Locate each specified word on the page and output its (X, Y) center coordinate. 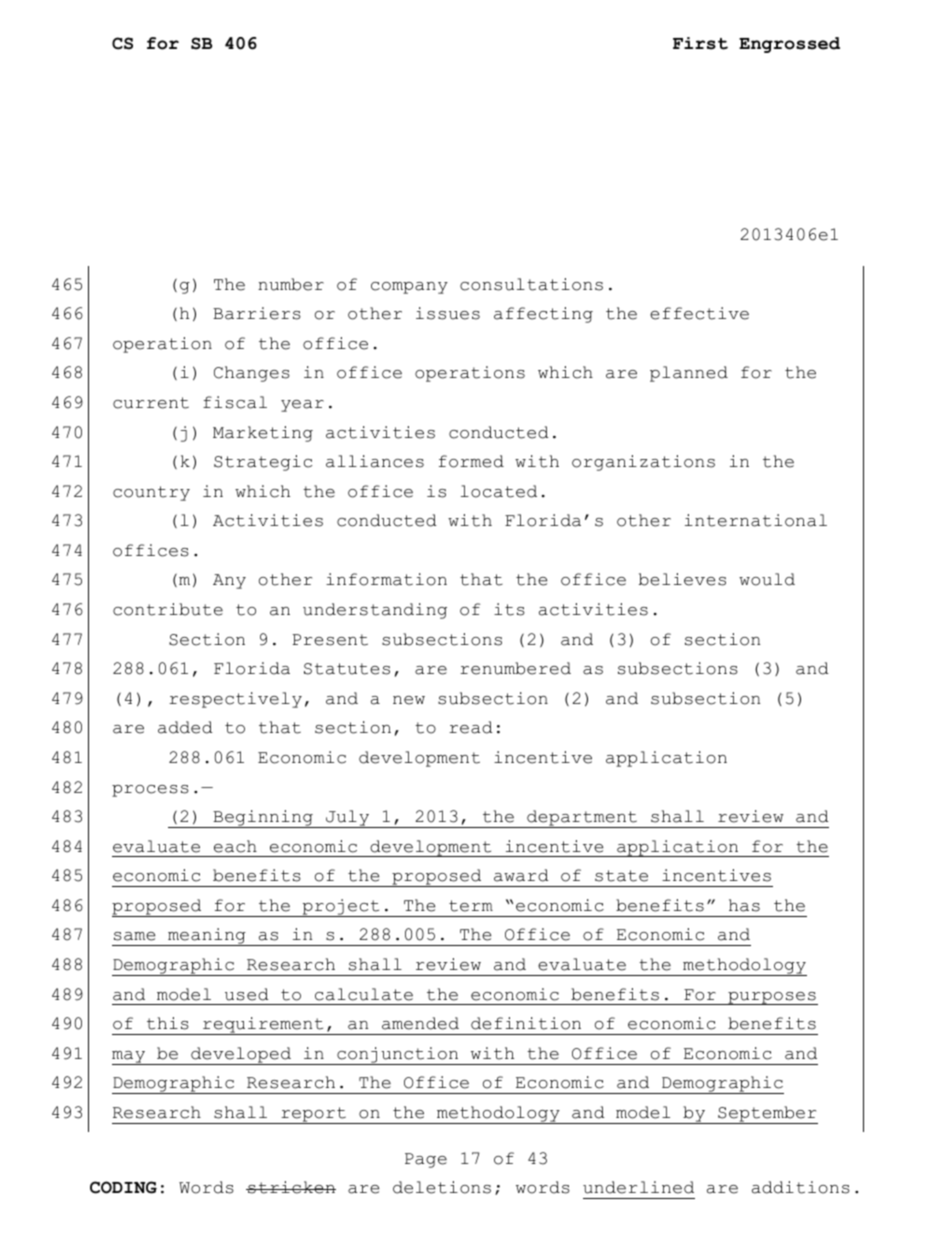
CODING (123, 1187)
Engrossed (789, 45)
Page (426, 1160)
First (700, 43)
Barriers (257, 313)
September (767, 1115)
